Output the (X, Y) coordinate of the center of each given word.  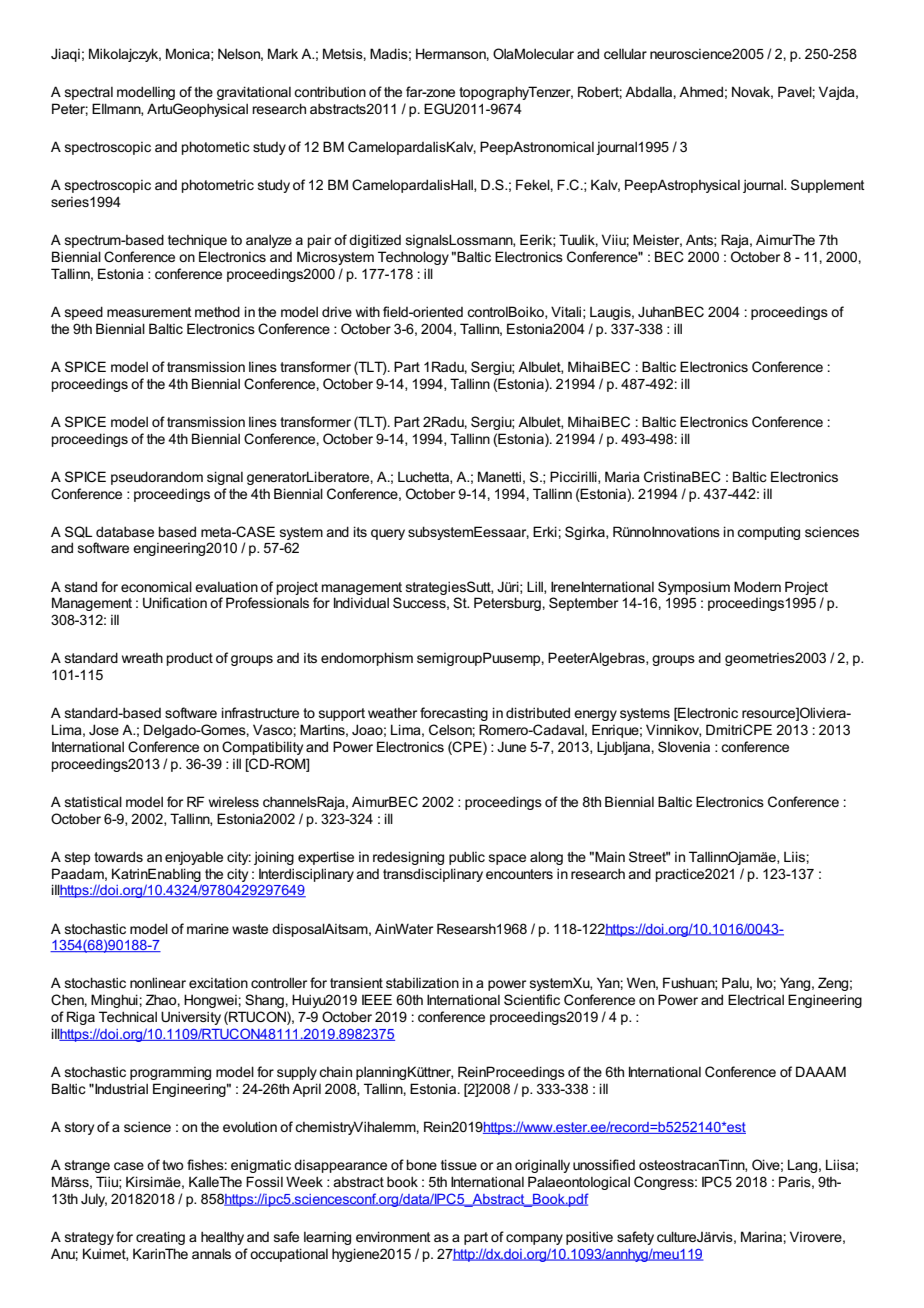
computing (768, 533)
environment (393, 1236)
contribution (330, 91)
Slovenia (684, 746)
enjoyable (194, 858)
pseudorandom (157, 478)
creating (160, 1238)
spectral (89, 93)
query (388, 534)
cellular (625, 53)
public (467, 858)
